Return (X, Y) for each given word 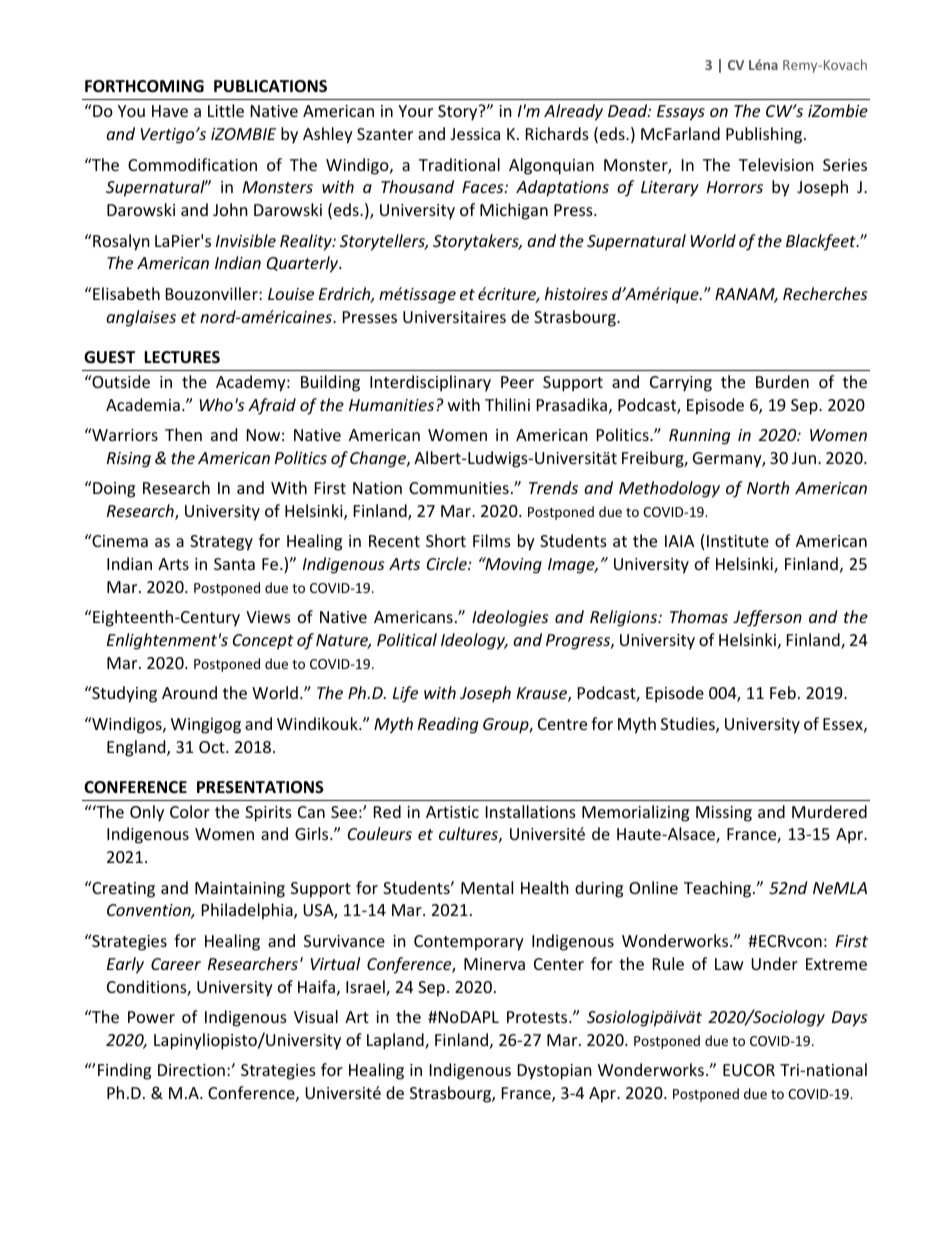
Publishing (765, 135)
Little (226, 110)
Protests (538, 1017)
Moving (512, 565)
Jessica (475, 134)
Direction (191, 1070)
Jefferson (767, 618)
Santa (234, 564)
